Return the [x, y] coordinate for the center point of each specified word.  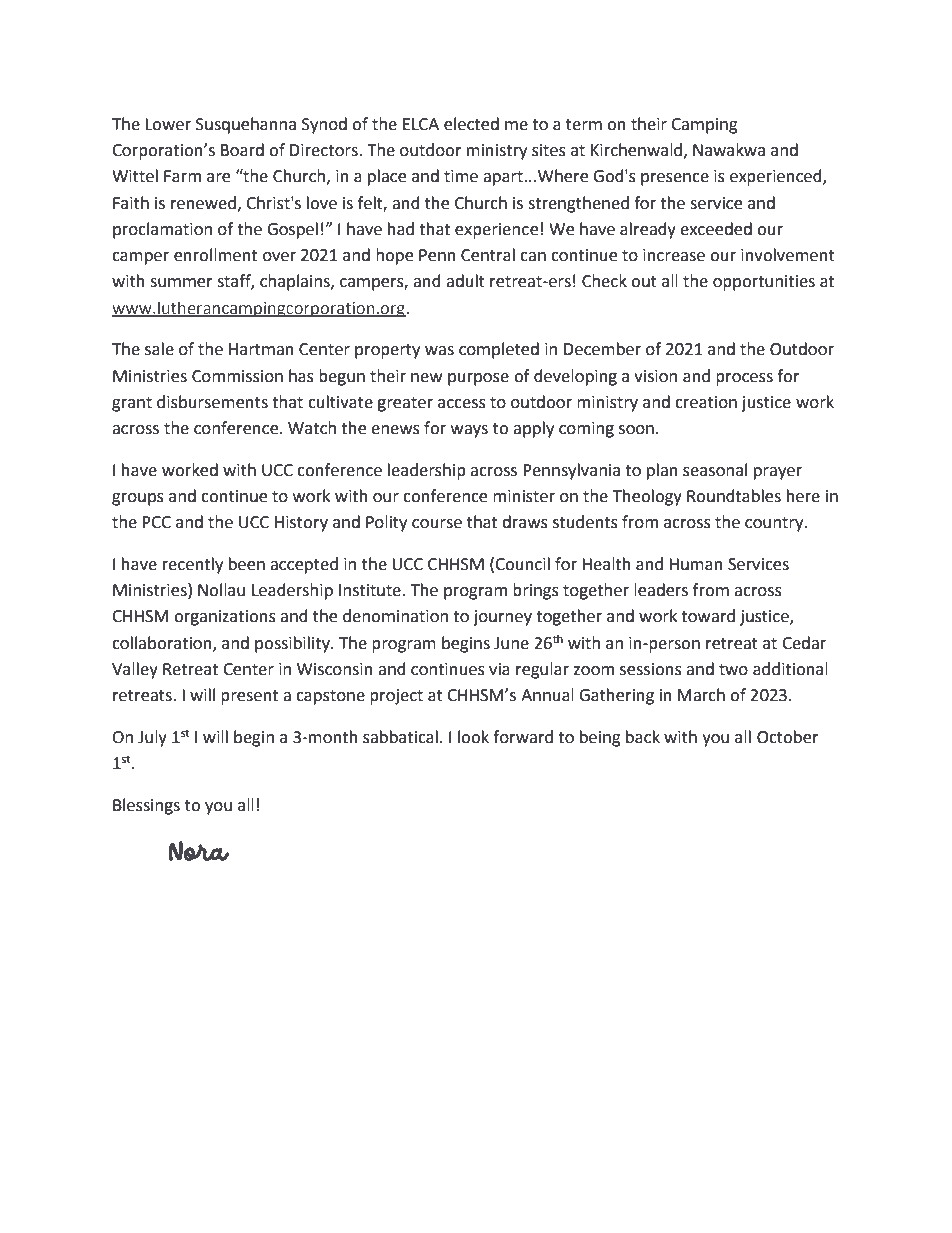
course [437, 524]
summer [181, 283]
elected [471, 124]
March [701, 695]
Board [242, 150]
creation [706, 402]
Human [696, 564]
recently [193, 565]
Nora [199, 851]
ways [469, 431]
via [499, 669]
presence [675, 179]
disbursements [212, 402]
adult [465, 281]
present [249, 697]
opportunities [764, 283]
